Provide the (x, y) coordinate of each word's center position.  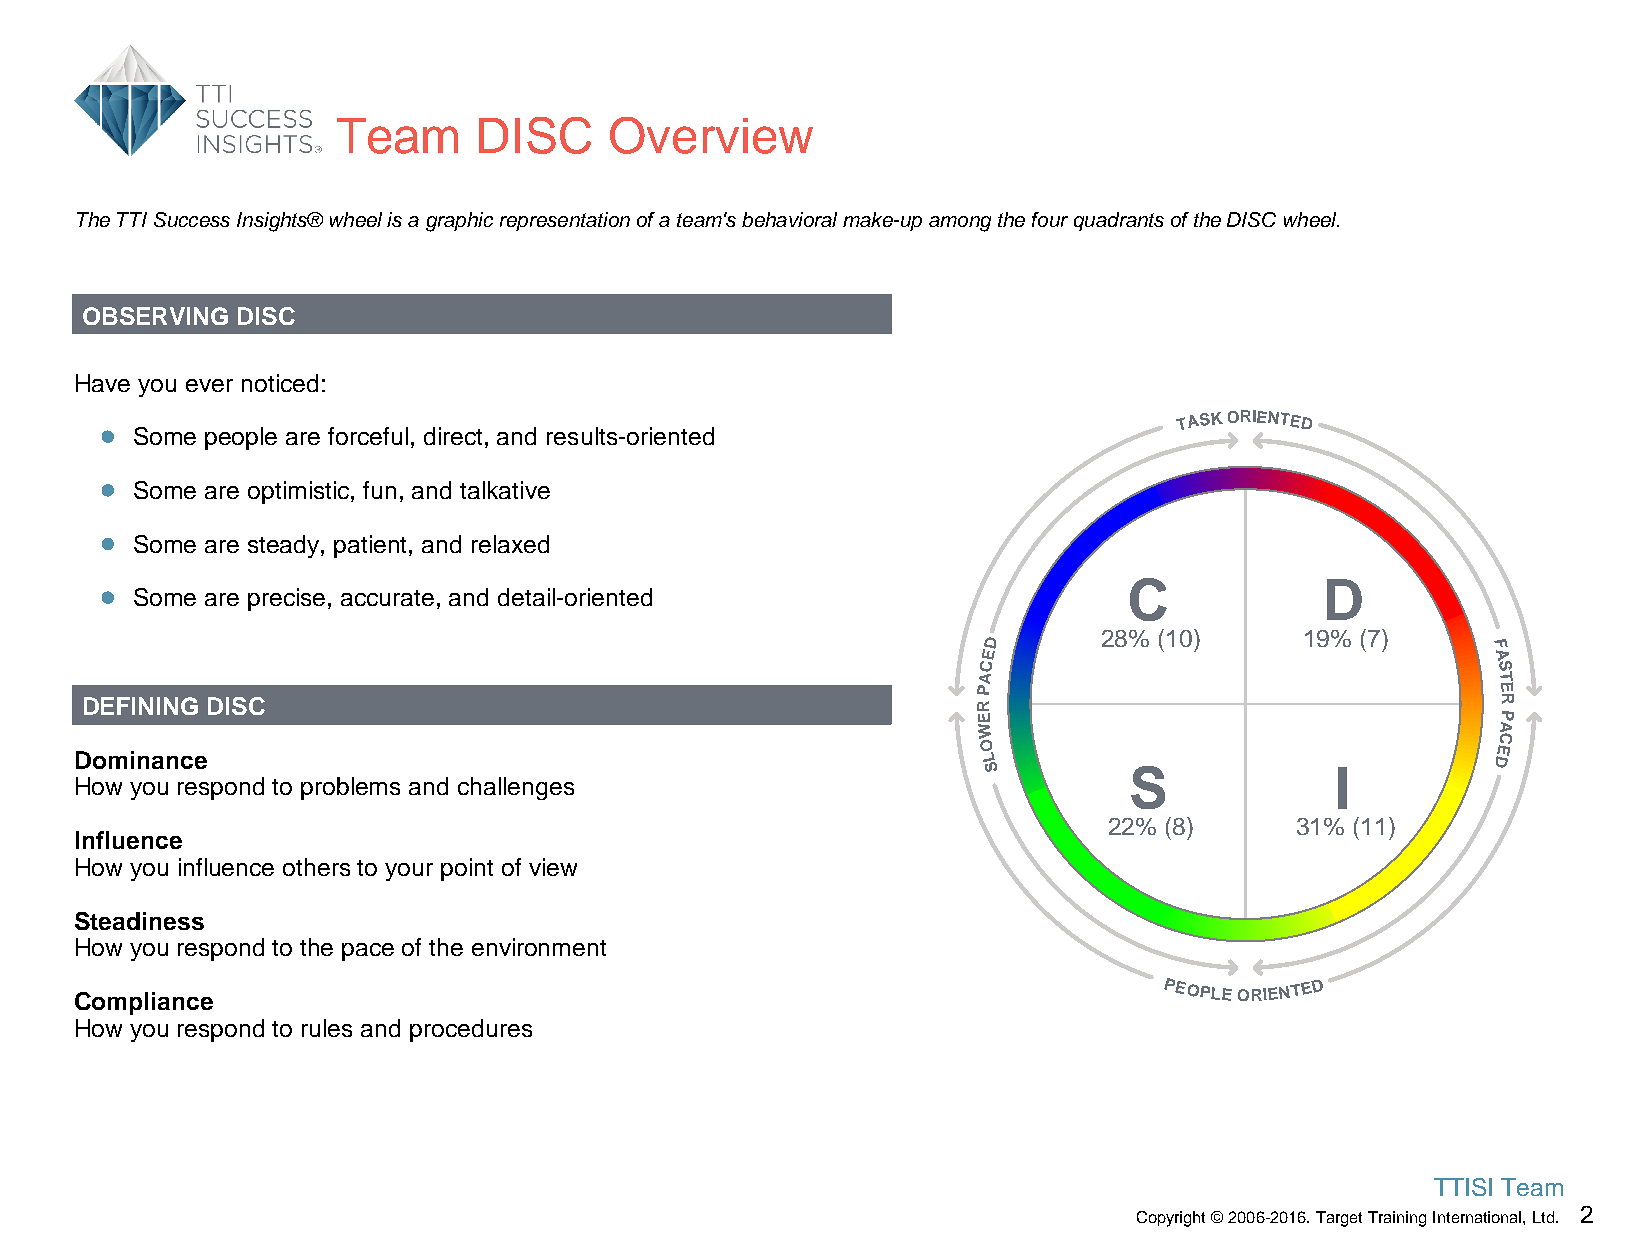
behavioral (789, 219)
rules (327, 1028)
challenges (516, 788)
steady (285, 546)
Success (192, 219)
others (316, 867)
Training (1397, 1219)
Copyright (1171, 1219)
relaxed (510, 544)
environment (539, 947)
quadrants (1119, 221)
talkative (505, 490)
